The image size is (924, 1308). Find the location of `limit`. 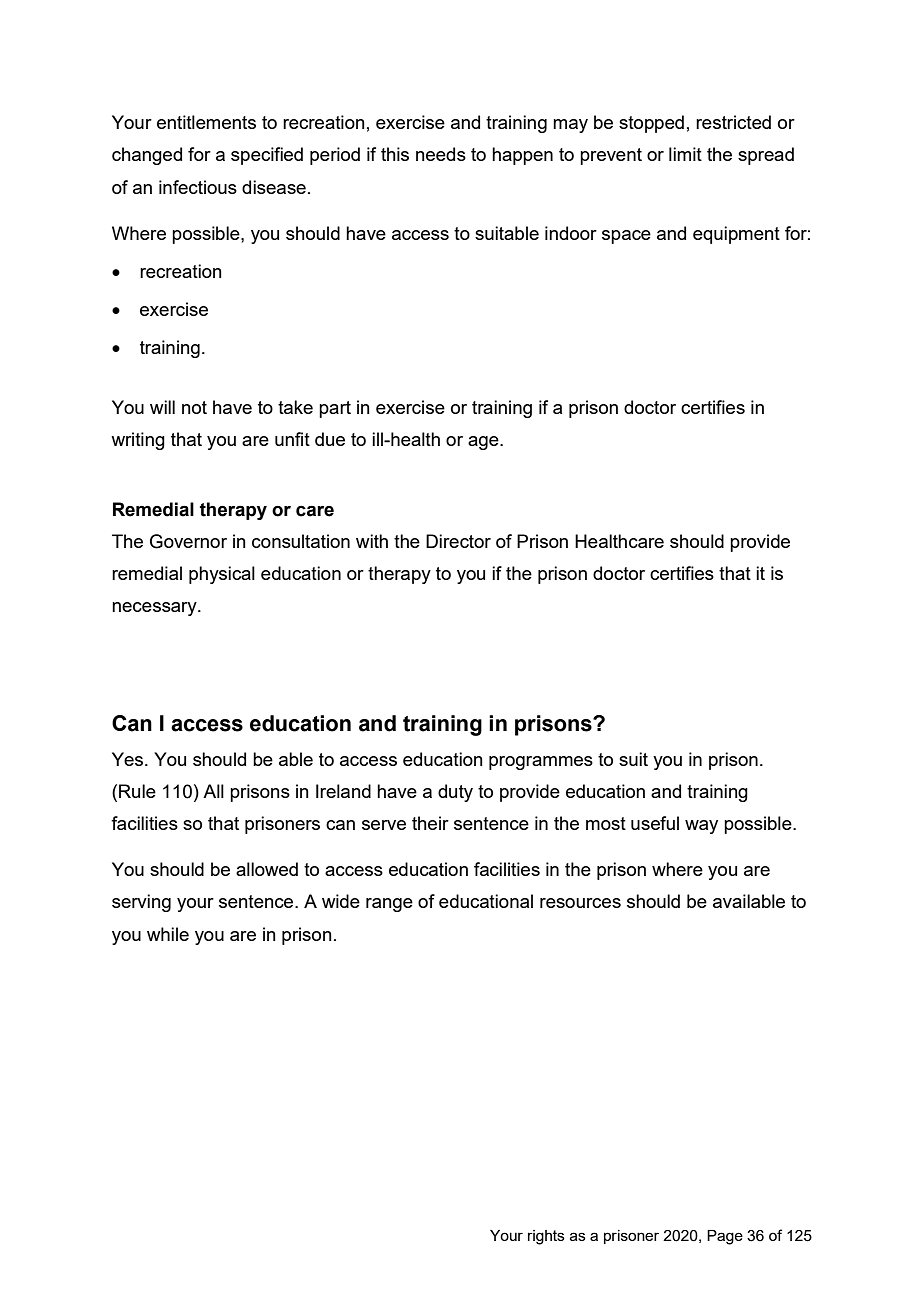

limit is located at coordinates (685, 154).
